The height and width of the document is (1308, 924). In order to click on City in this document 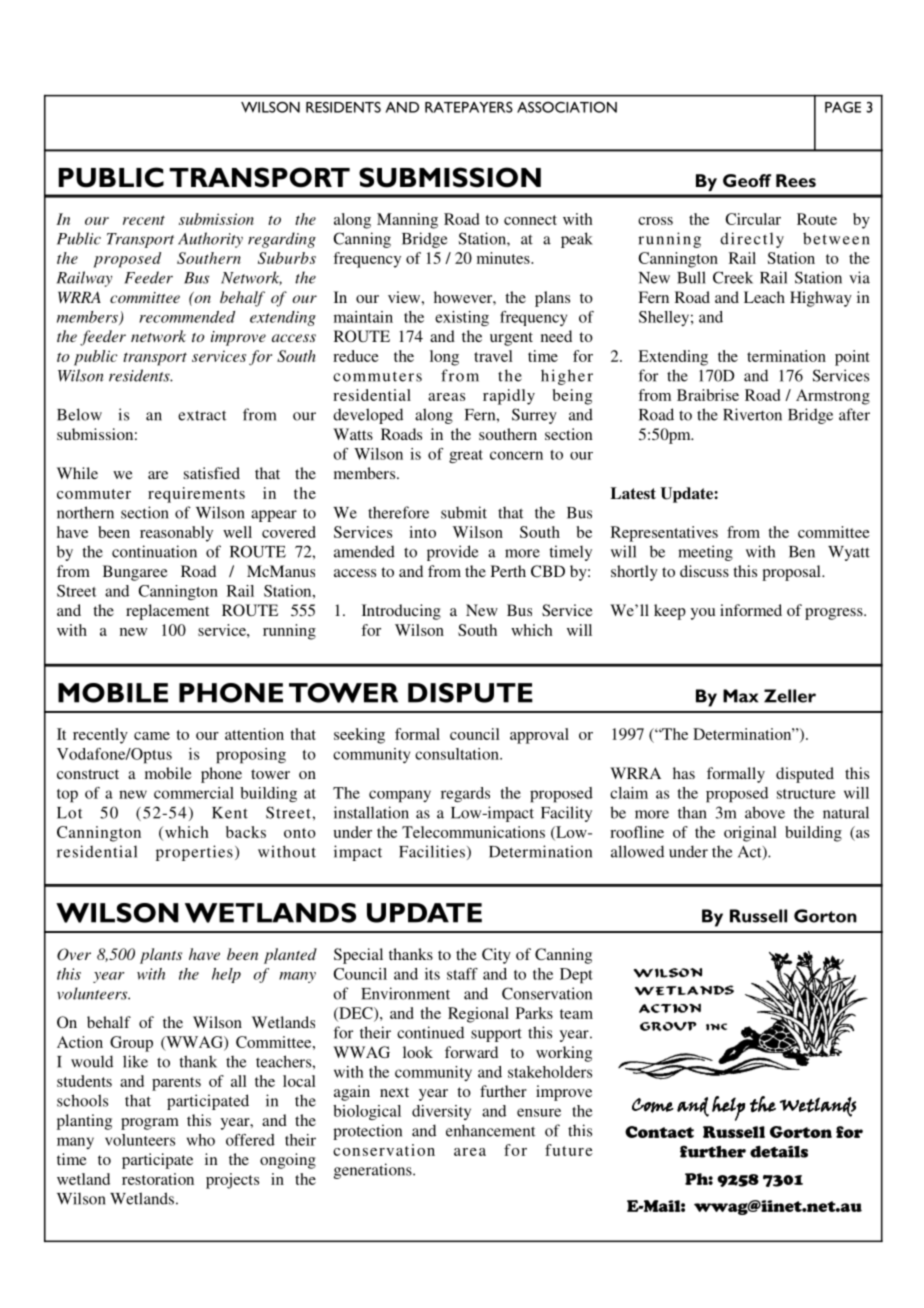, I will do `click(496, 956)`.
